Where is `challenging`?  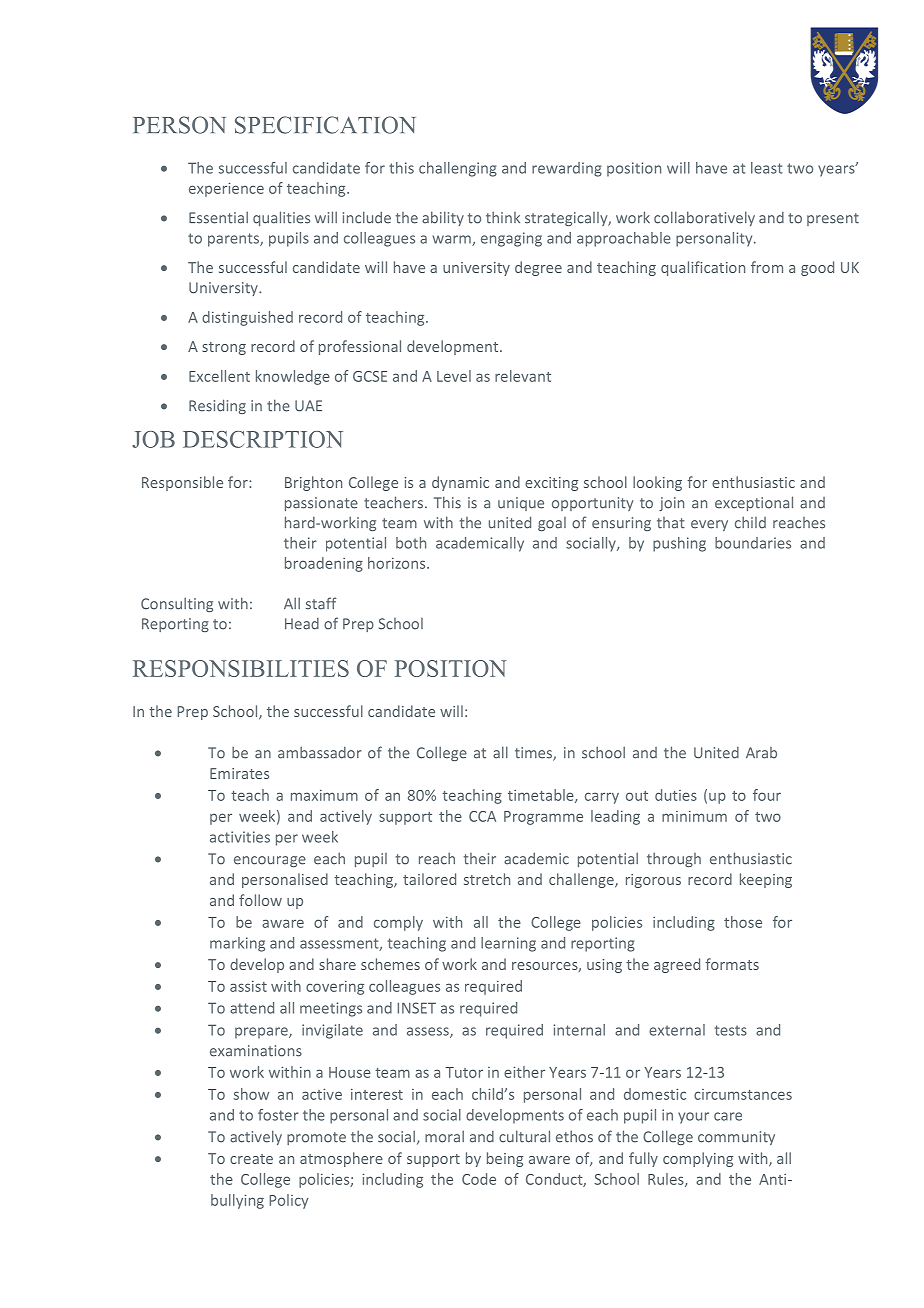 challenging is located at coordinates (458, 169).
